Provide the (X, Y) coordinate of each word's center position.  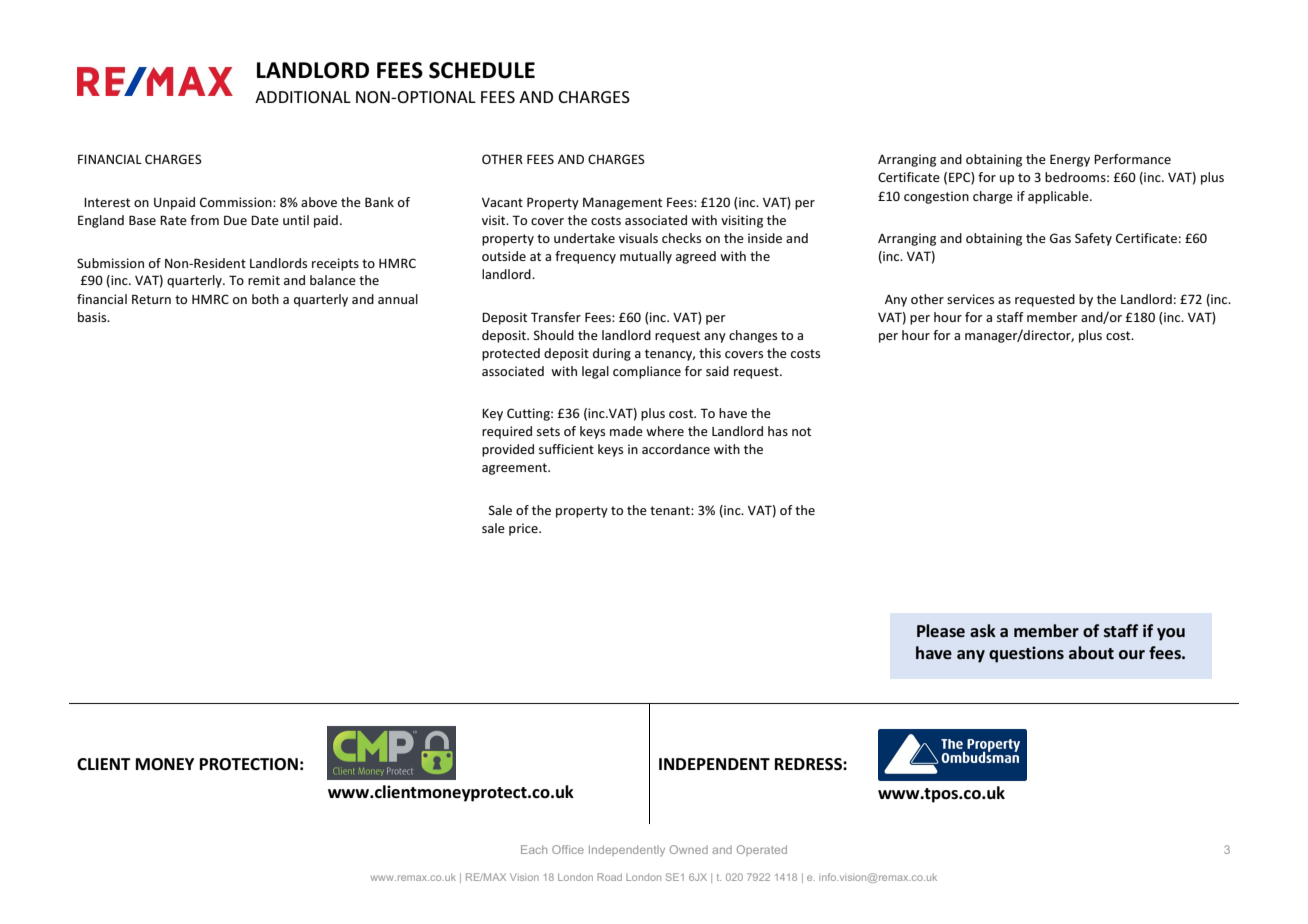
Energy (1070, 160)
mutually (646, 257)
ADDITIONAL (303, 97)
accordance (676, 449)
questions (1026, 654)
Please (941, 630)
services (970, 299)
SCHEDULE (482, 70)
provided (508, 450)
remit (264, 280)
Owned (689, 849)
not (801, 431)
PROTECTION (249, 764)
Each (534, 849)
